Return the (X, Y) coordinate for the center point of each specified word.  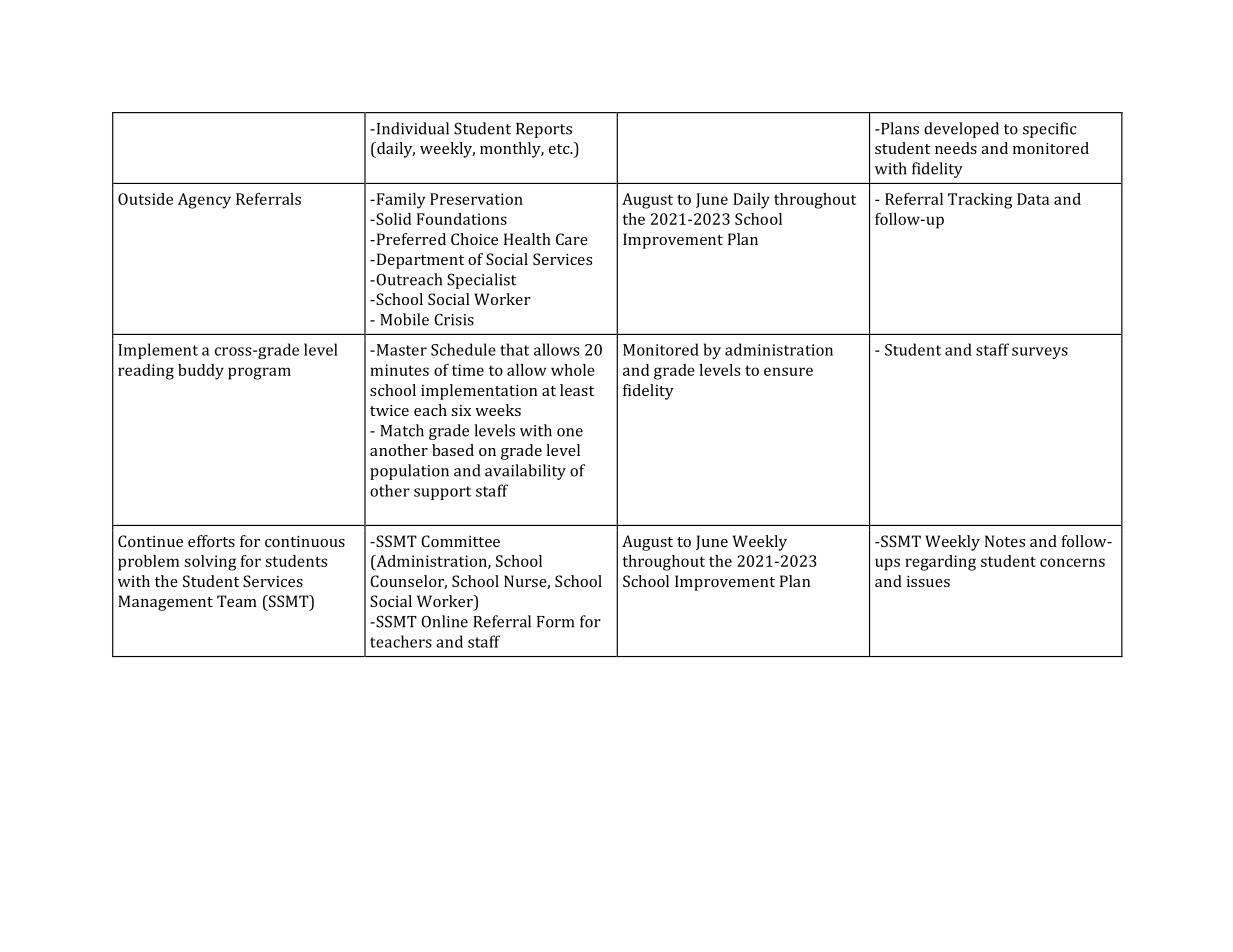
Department (419, 261)
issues (928, 581)
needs (956, 148)
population (409, 472)
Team (237, 601)
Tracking (980, 201)
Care (572, 239)
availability (525, 472)
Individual (411, 128)
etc (560, 149)
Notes (1005, 541)
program (259, 373)
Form (555, 622)
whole (573, 370)
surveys (1040, 353)
